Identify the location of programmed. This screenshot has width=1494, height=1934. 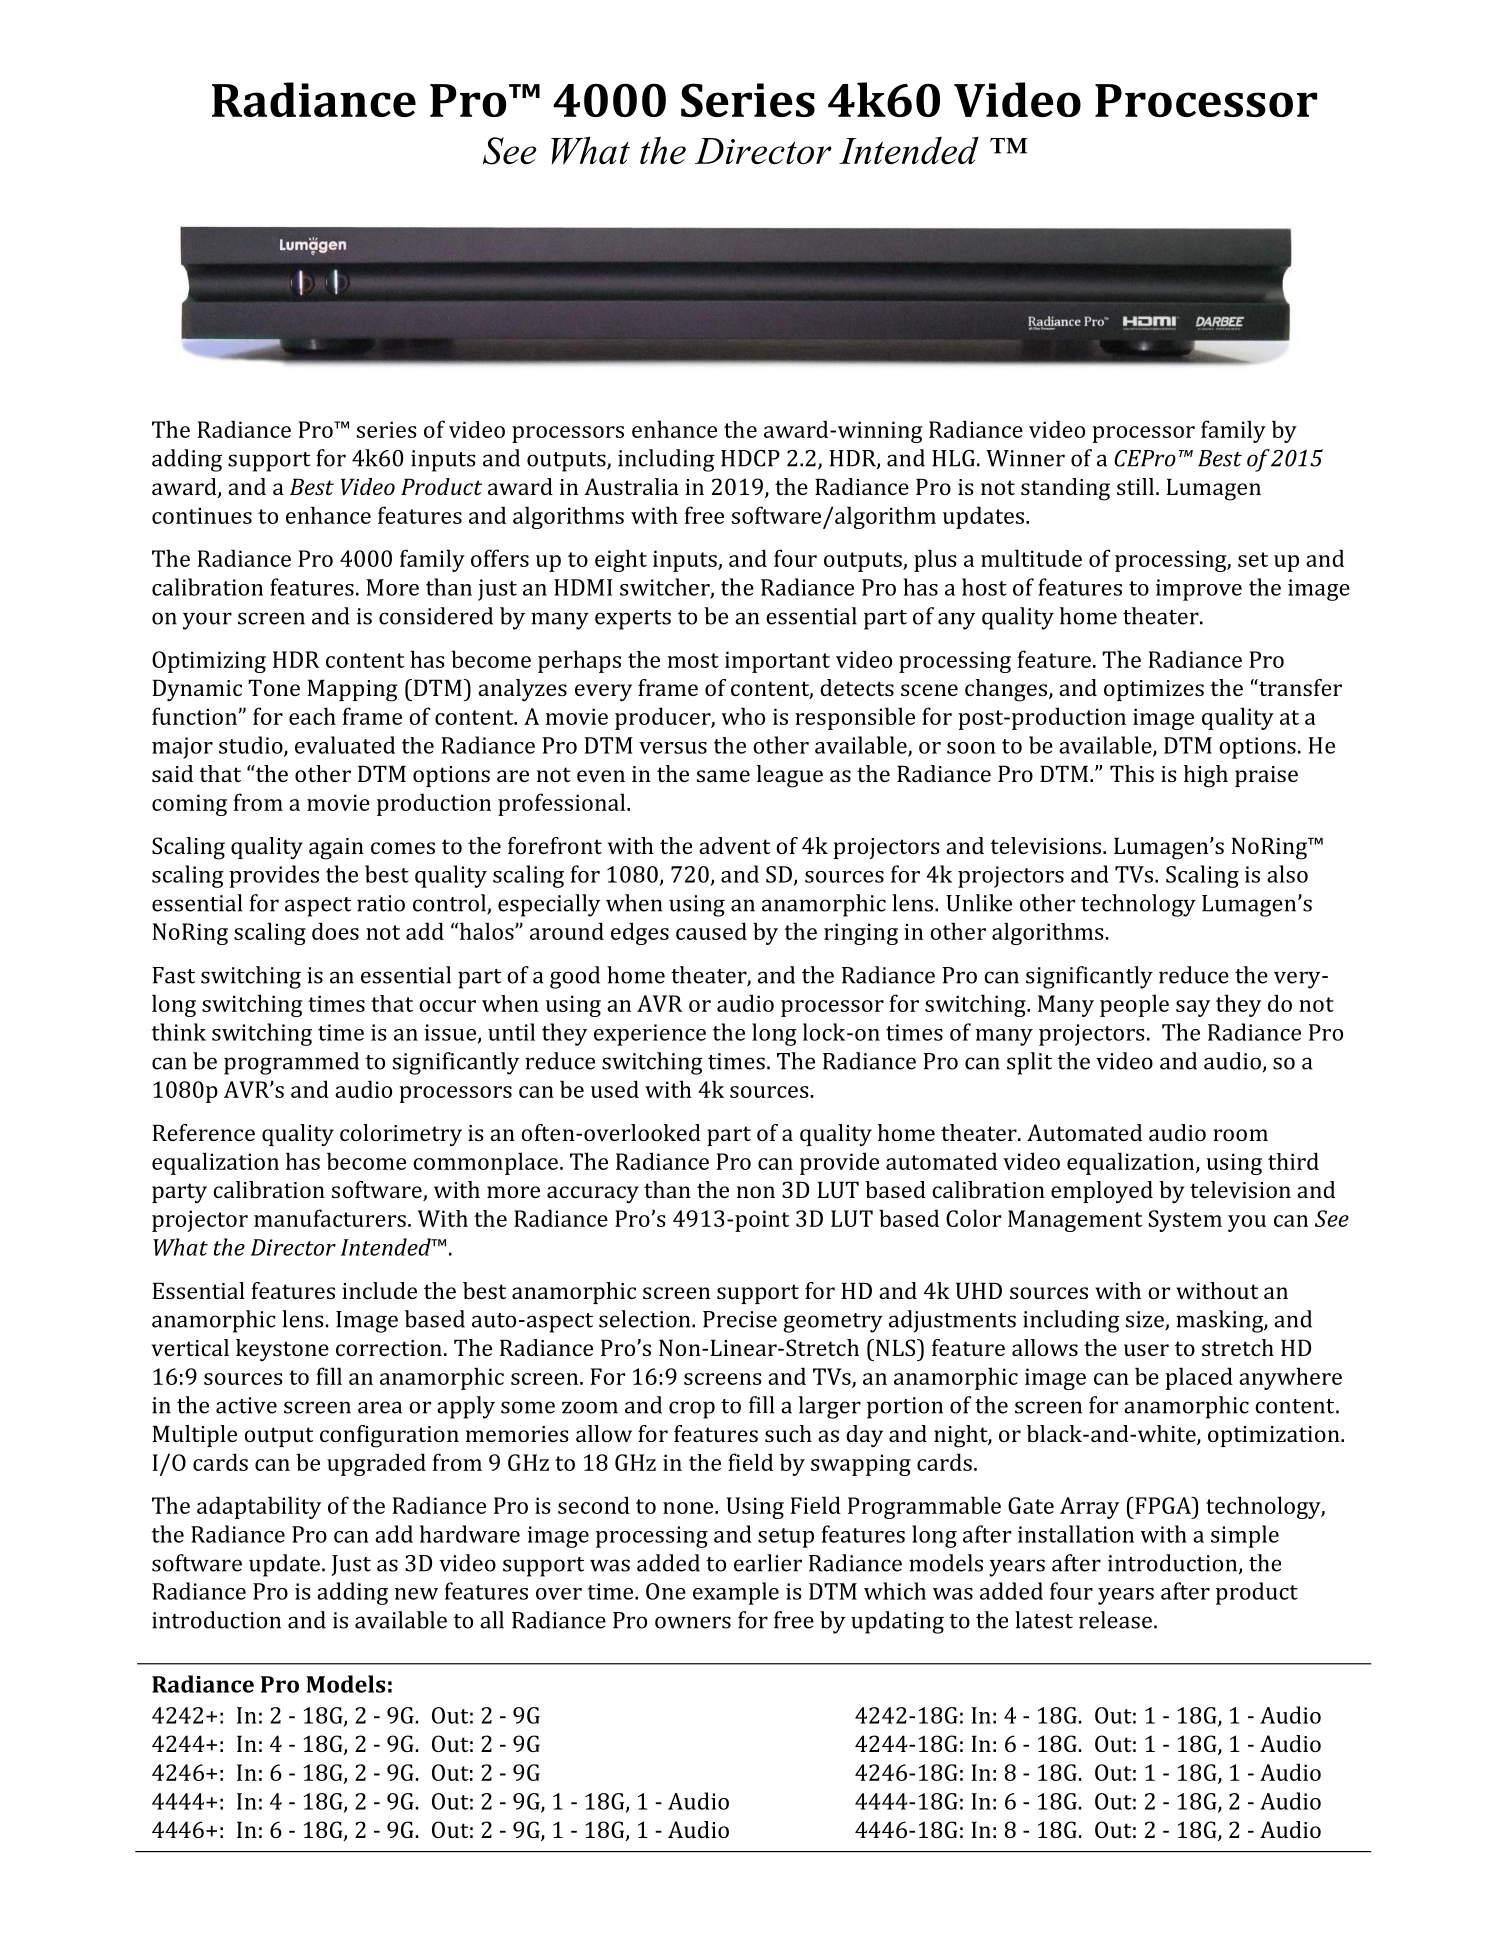
(291, 1063).
